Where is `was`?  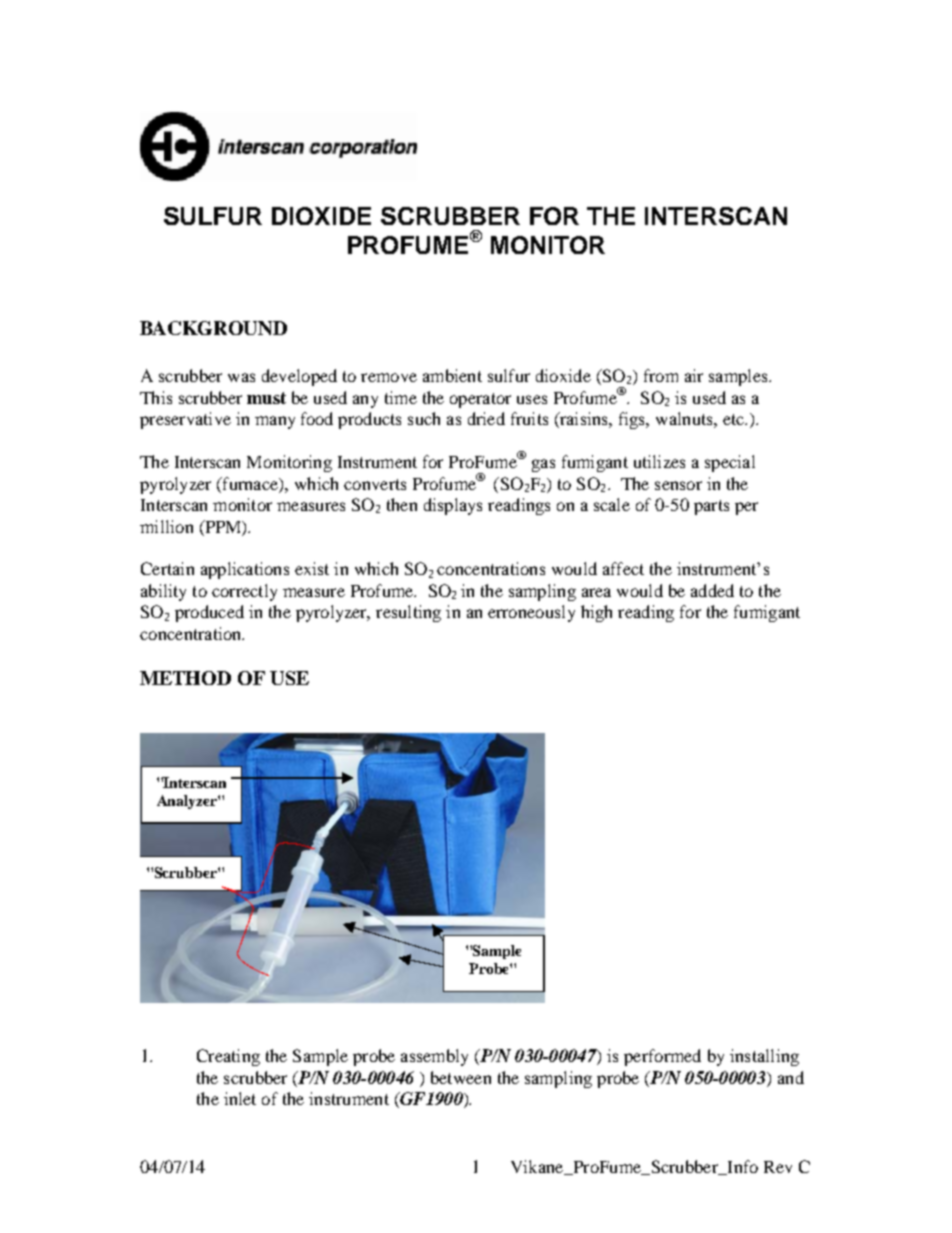 was is located at coordinates (241, 377).
